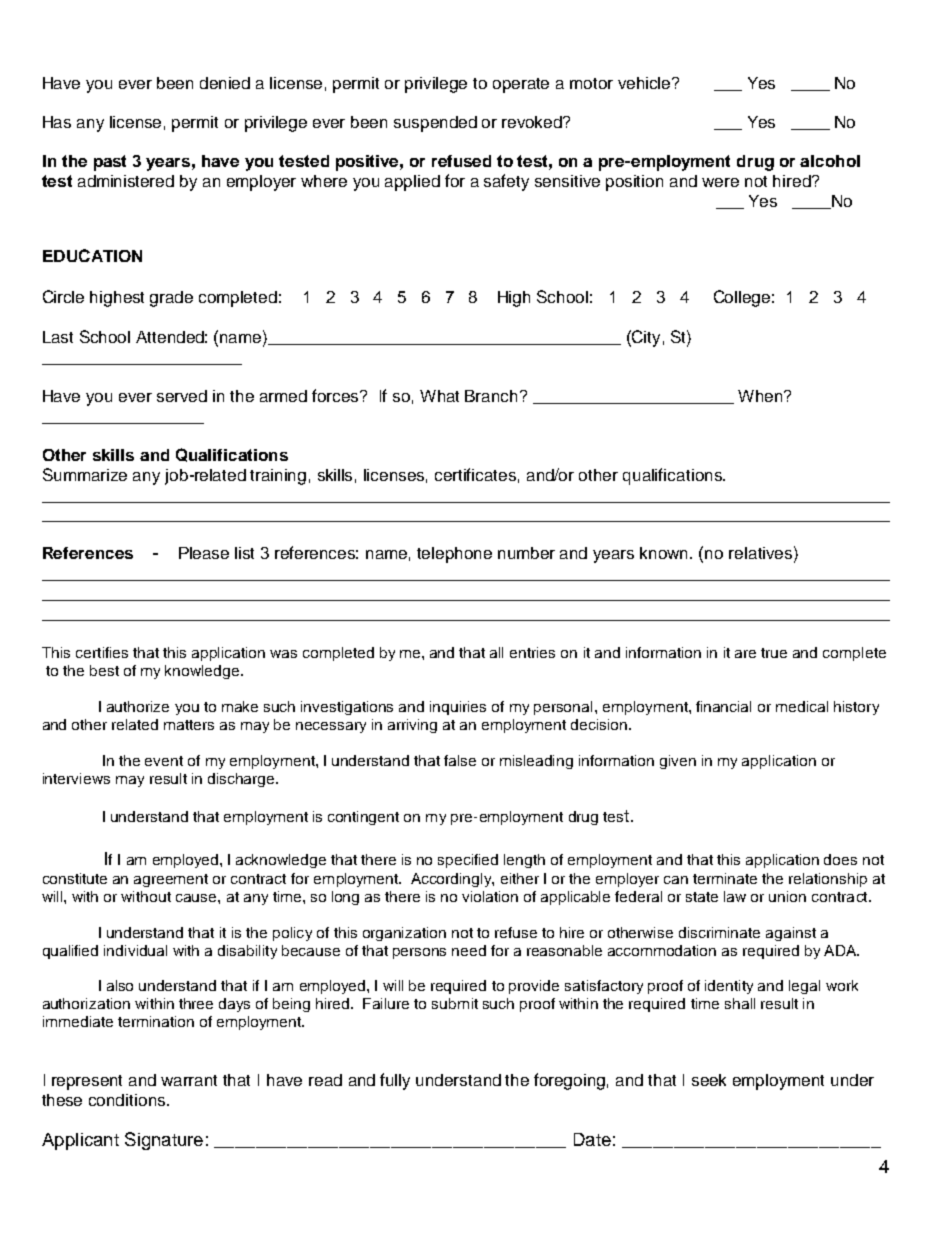  Describe the element at coordinates (439, 396) in the page. I see `What` at that location.
